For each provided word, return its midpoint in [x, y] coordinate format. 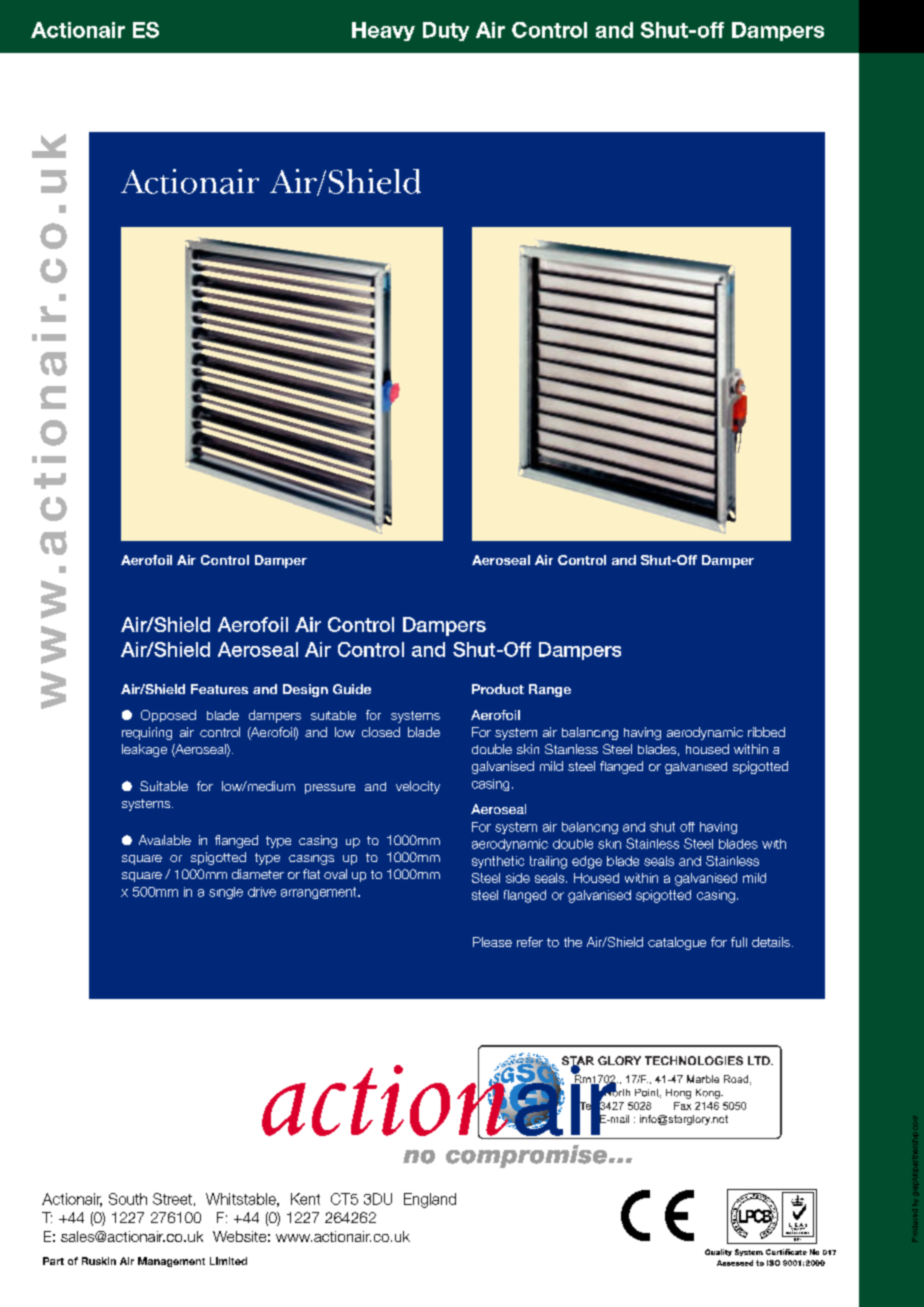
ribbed [766, 732]
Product [498, 689]
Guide [352, 689]
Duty [446, 31]
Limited [228, 1261]
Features [219, 689]
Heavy [383, 31]
